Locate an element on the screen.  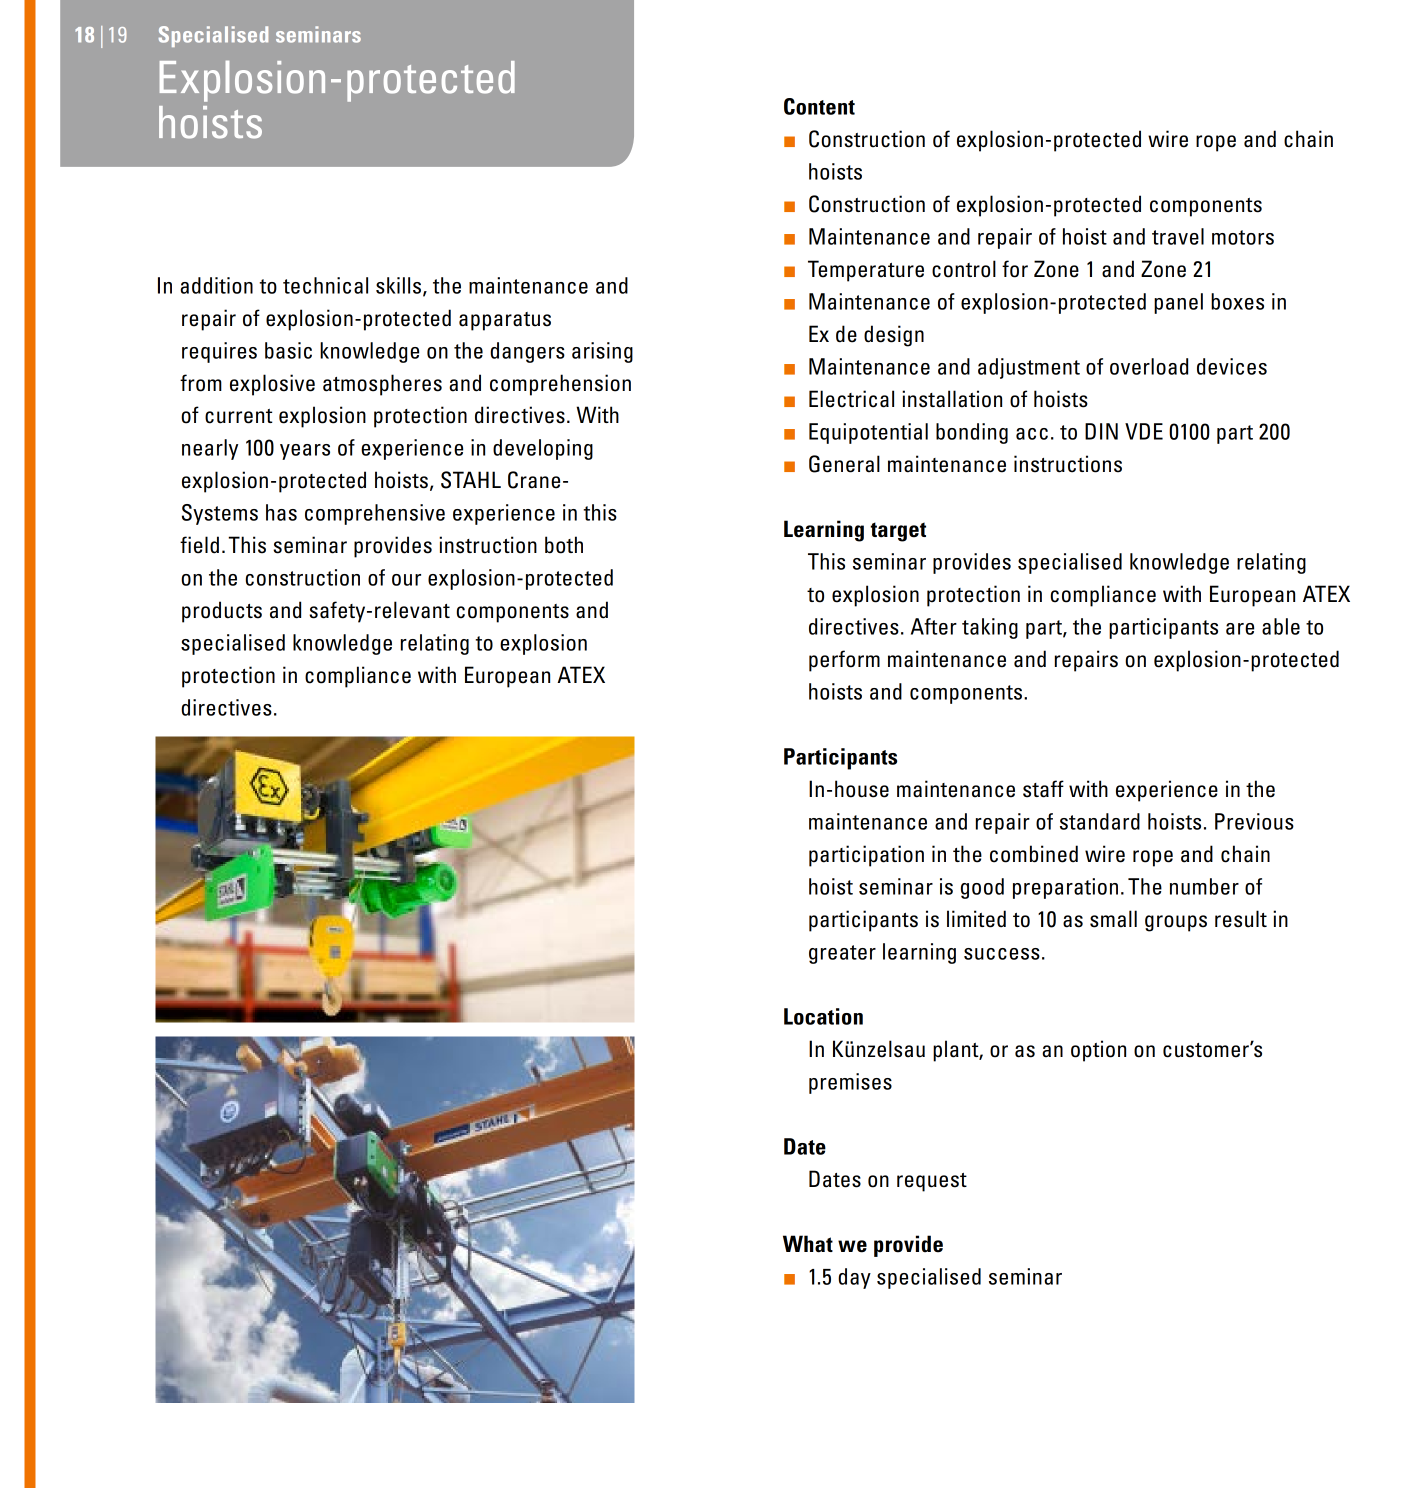
Content is located at coordinates (819, 106).
